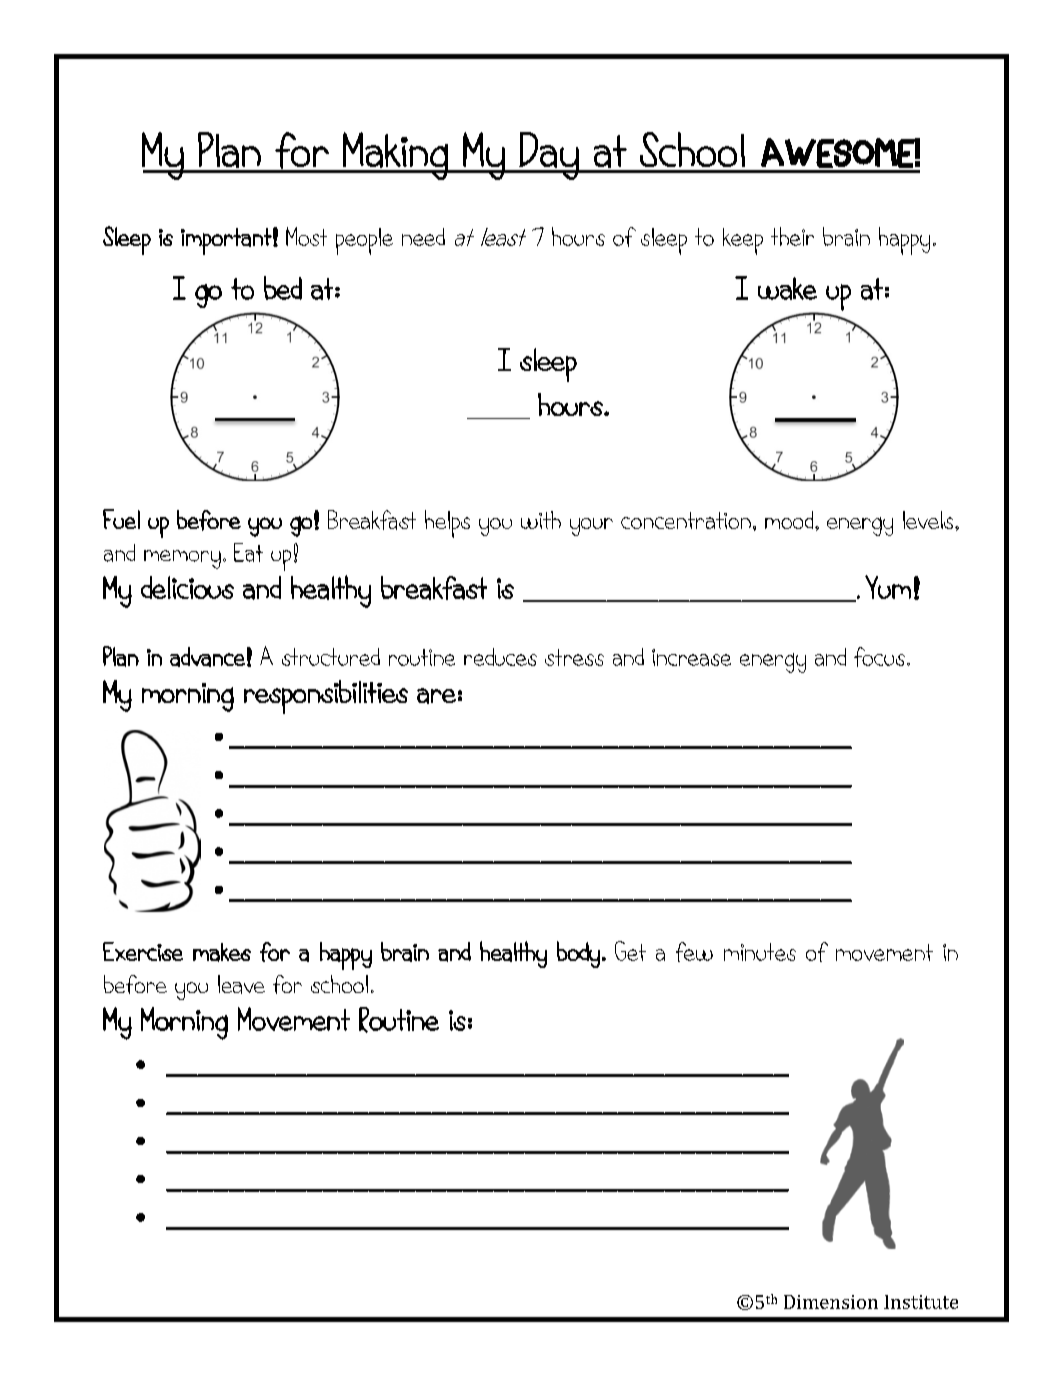 Image resolution: width=1063 pixels, height=1376 pixels. I want to click on Day, so click(549, 156).
